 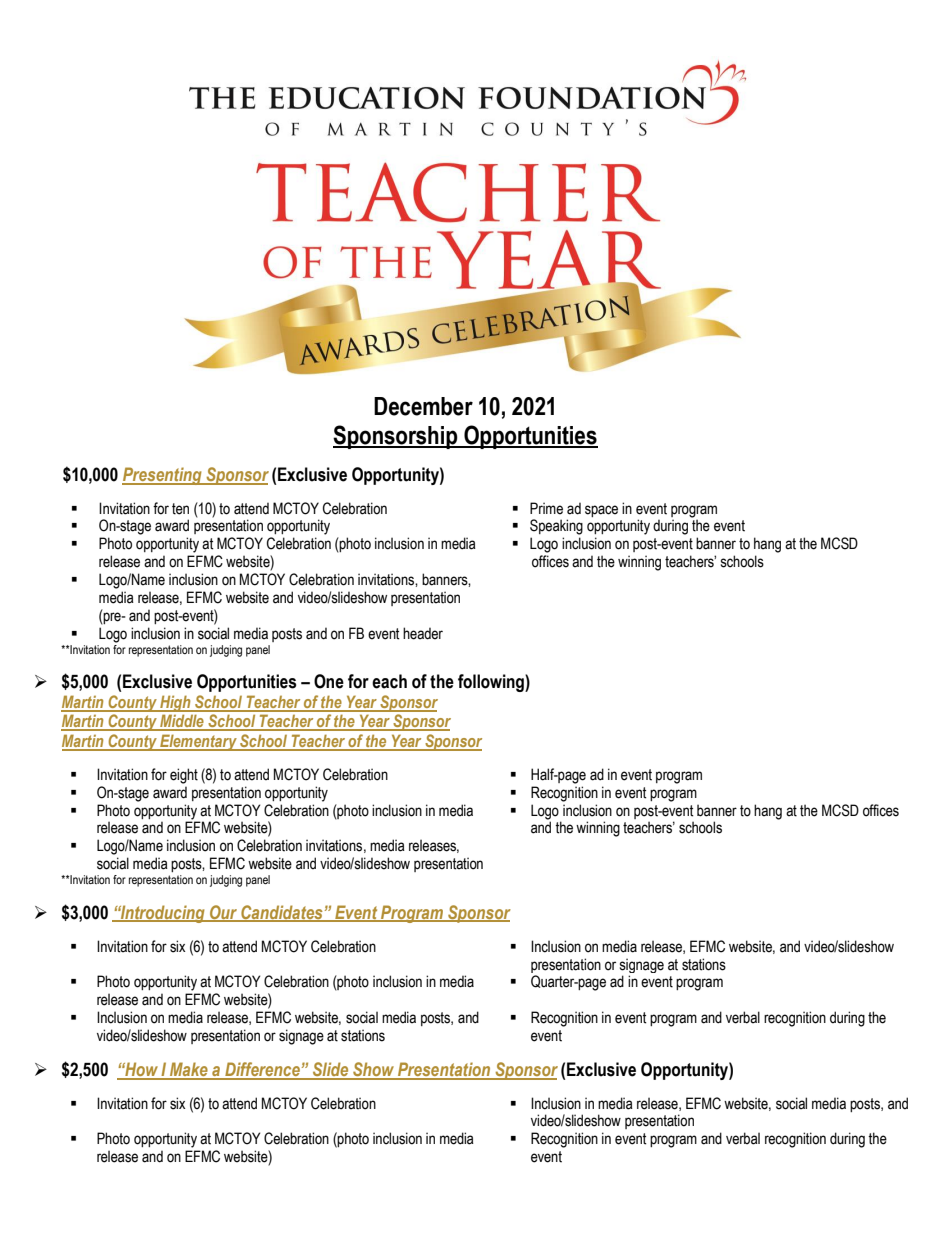 I want to click on header, so click(x=423, y=633).
